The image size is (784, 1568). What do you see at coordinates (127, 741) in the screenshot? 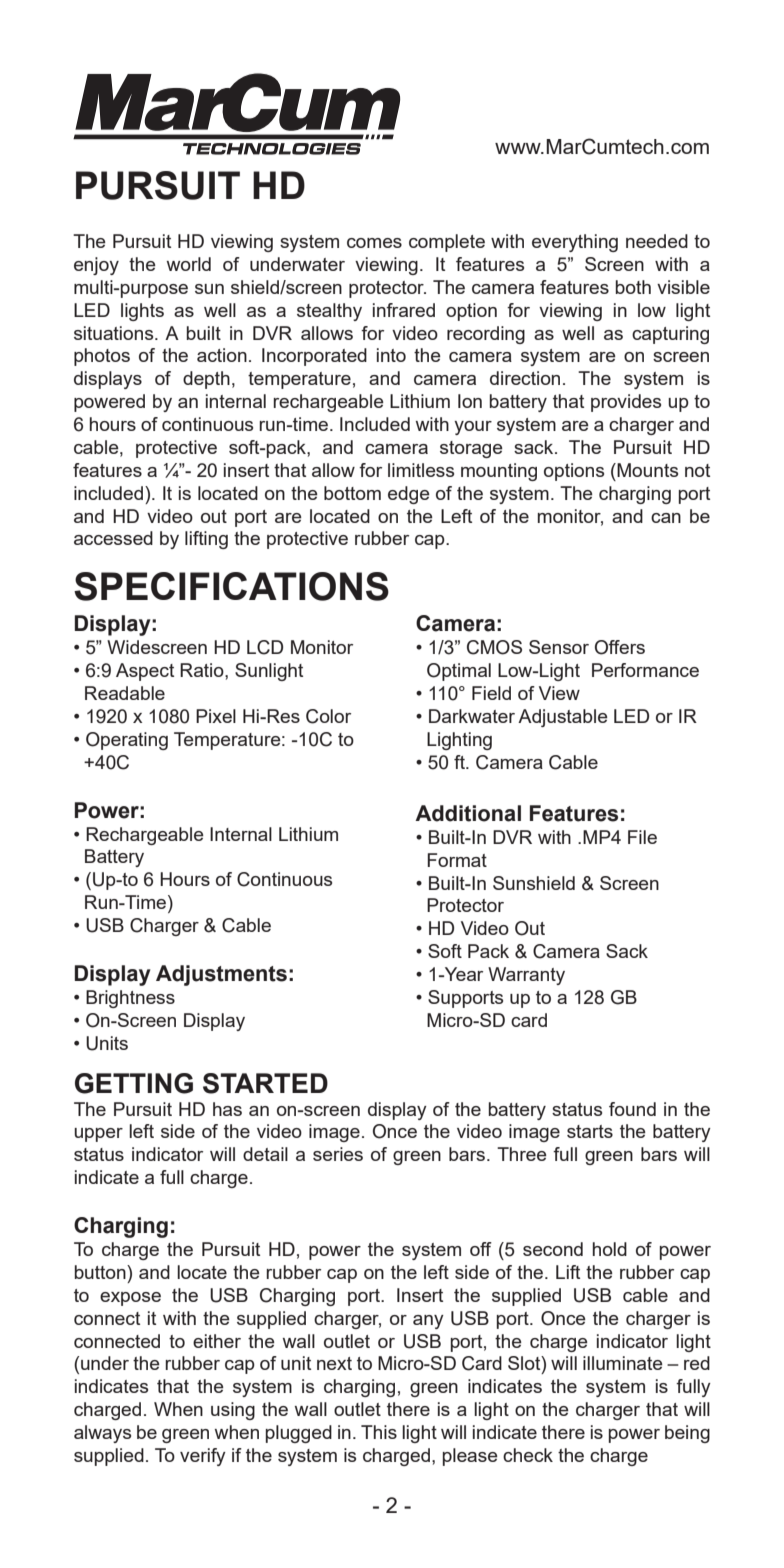
I see `Operating` at bounding box center [127, 741].
